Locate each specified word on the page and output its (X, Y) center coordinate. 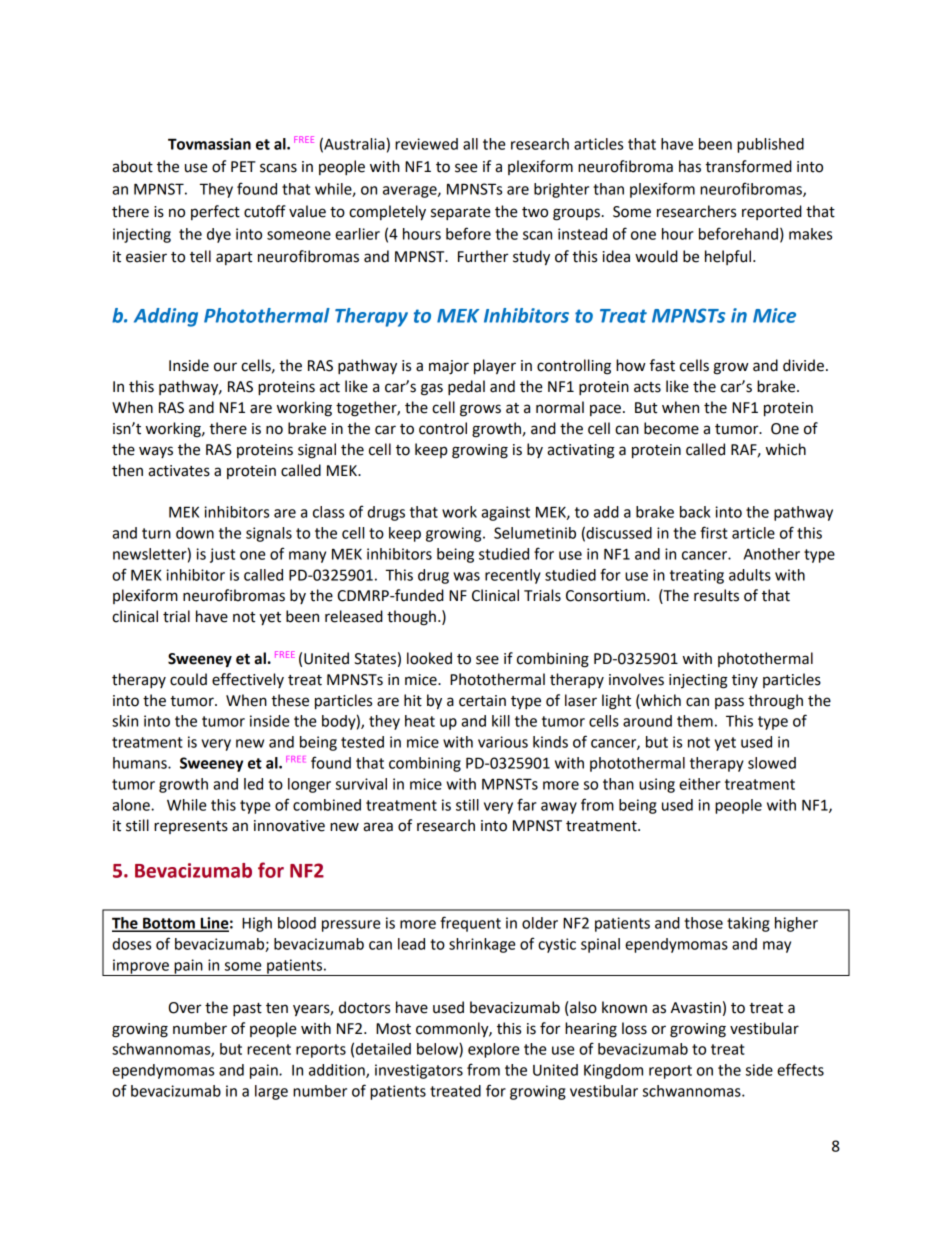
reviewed (426, 144)
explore (493, 1050)
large (271, 1092)
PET (243, 166)
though (411, 618)
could (188, 679)
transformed (748, 166)
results (716, 595)
